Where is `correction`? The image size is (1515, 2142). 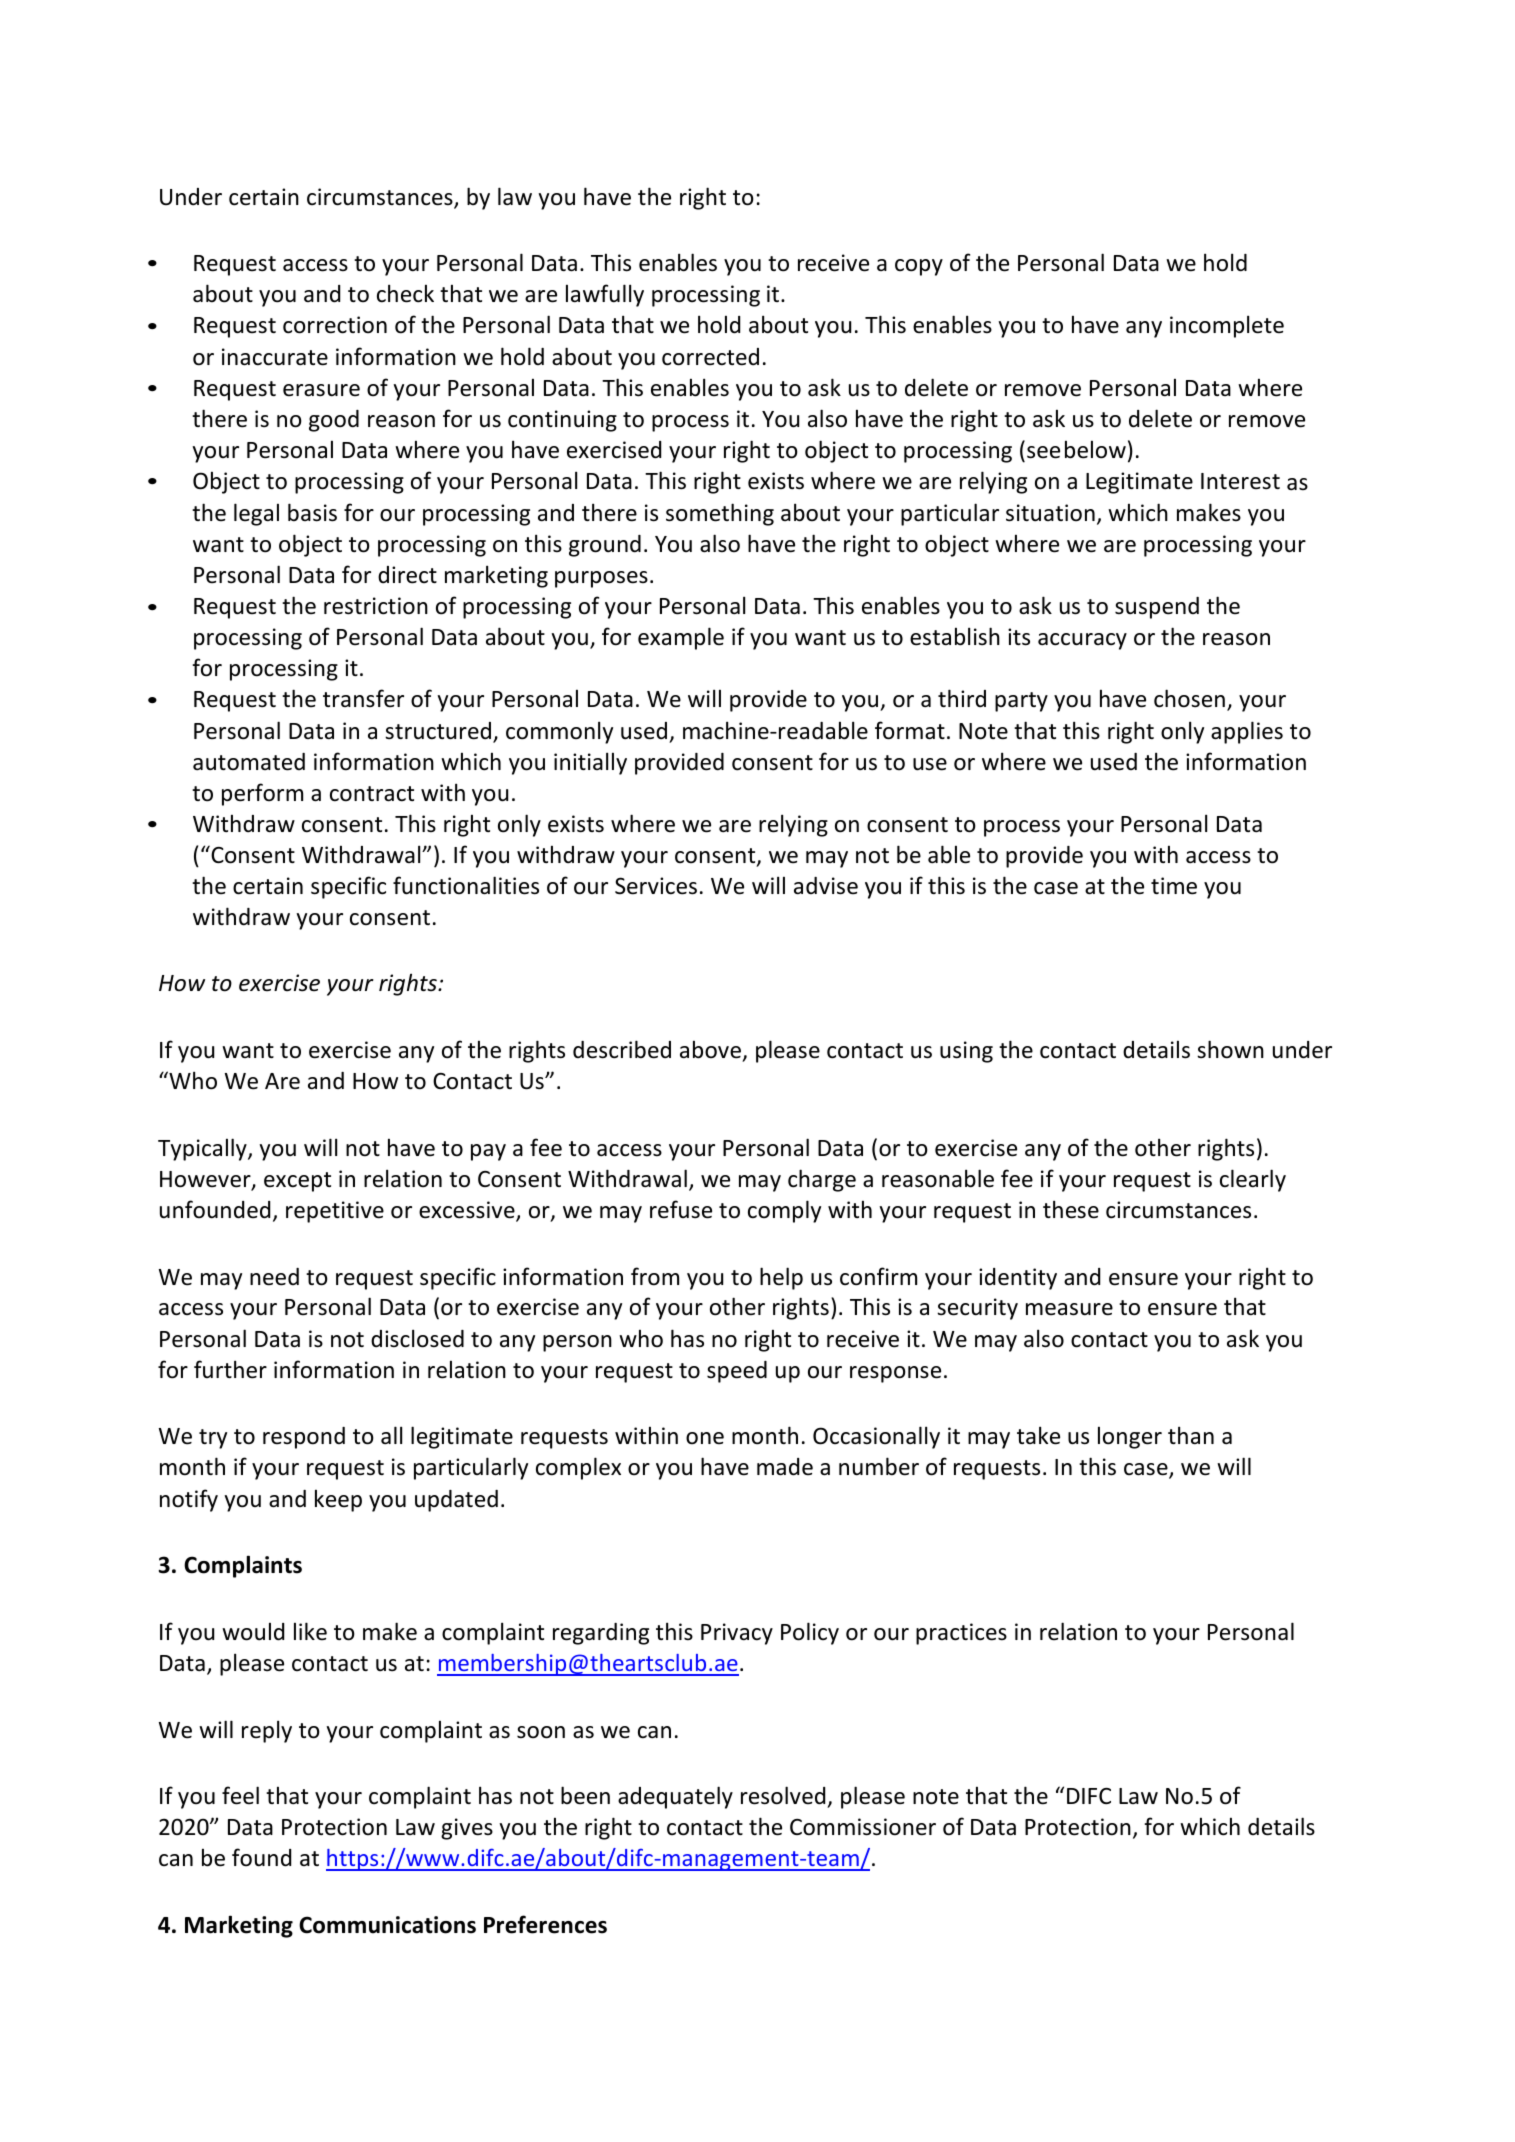
correction is located at coordinates (335, 325).
